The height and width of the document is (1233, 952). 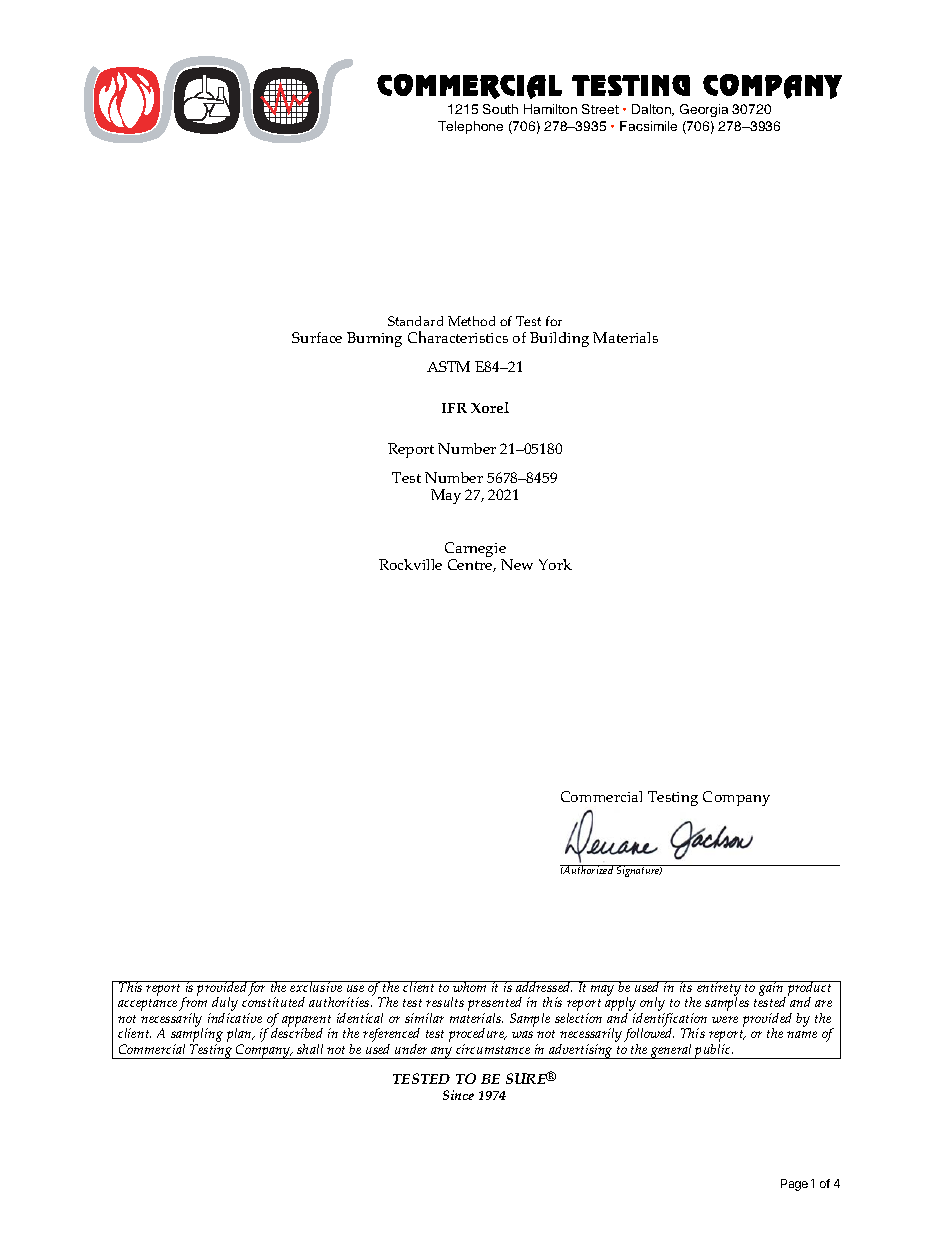 I want to click on Telephone, so click(x=470, y=127).
